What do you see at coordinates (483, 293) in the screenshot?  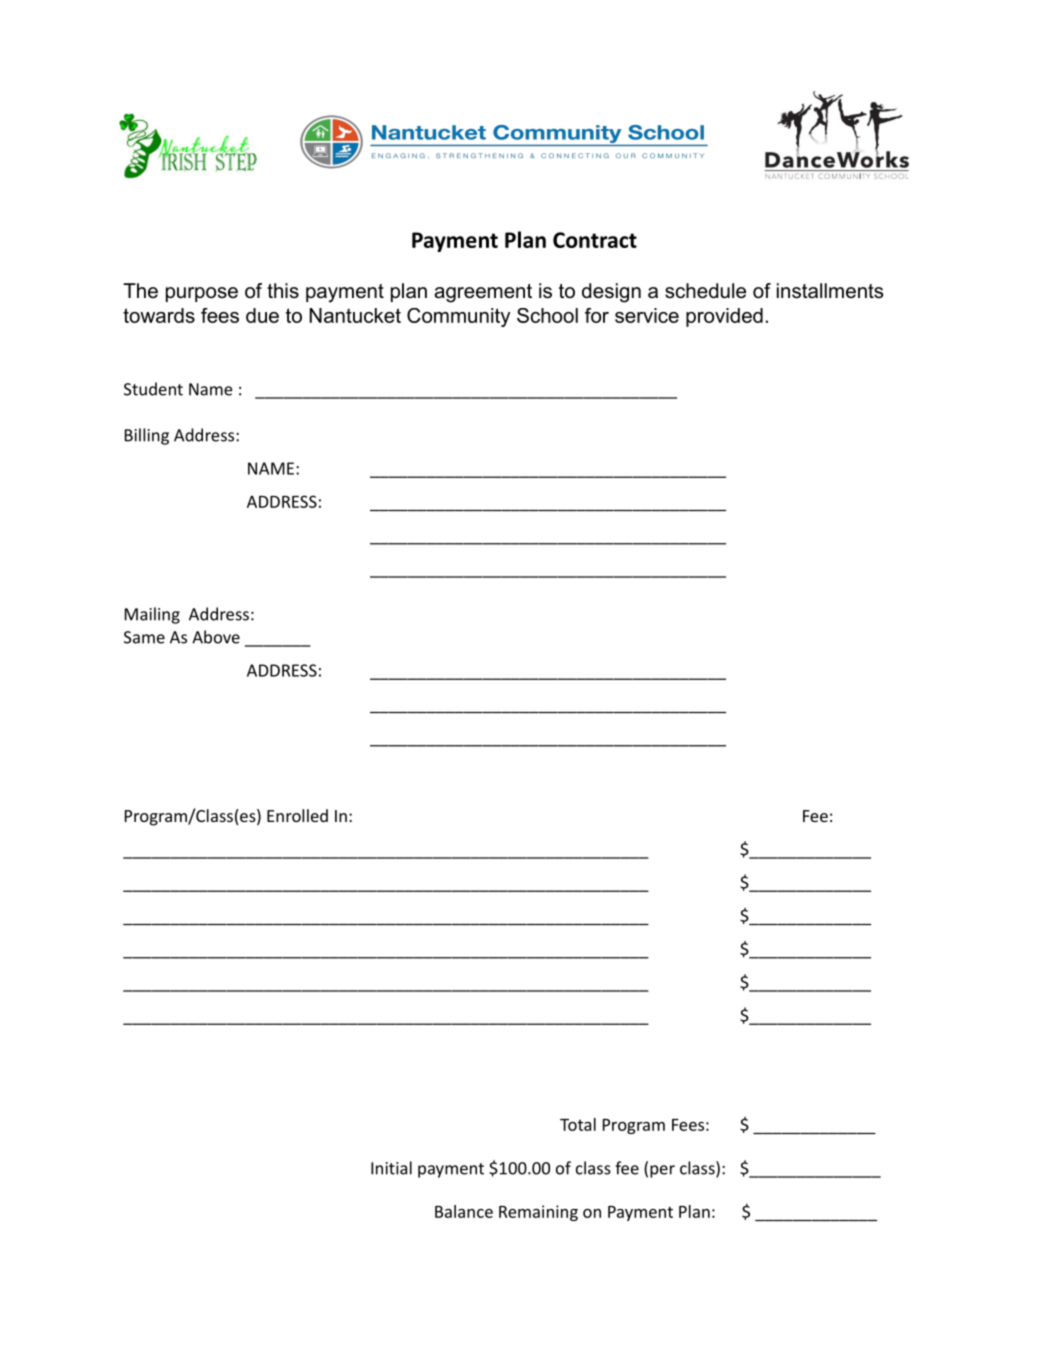 I see `agreement` at bounding box center [483, 293].
